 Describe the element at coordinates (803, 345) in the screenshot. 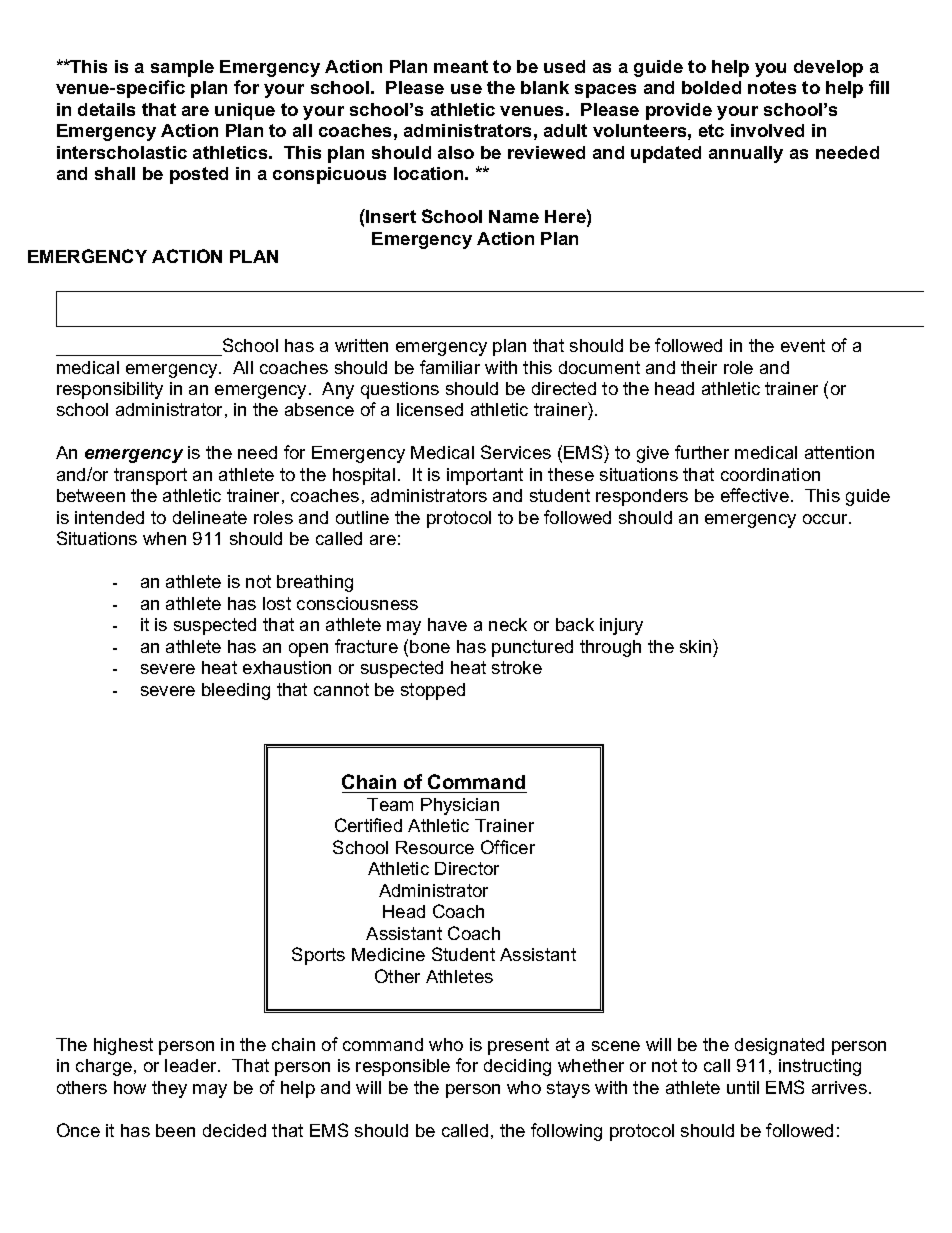

I see `event` at that location.
